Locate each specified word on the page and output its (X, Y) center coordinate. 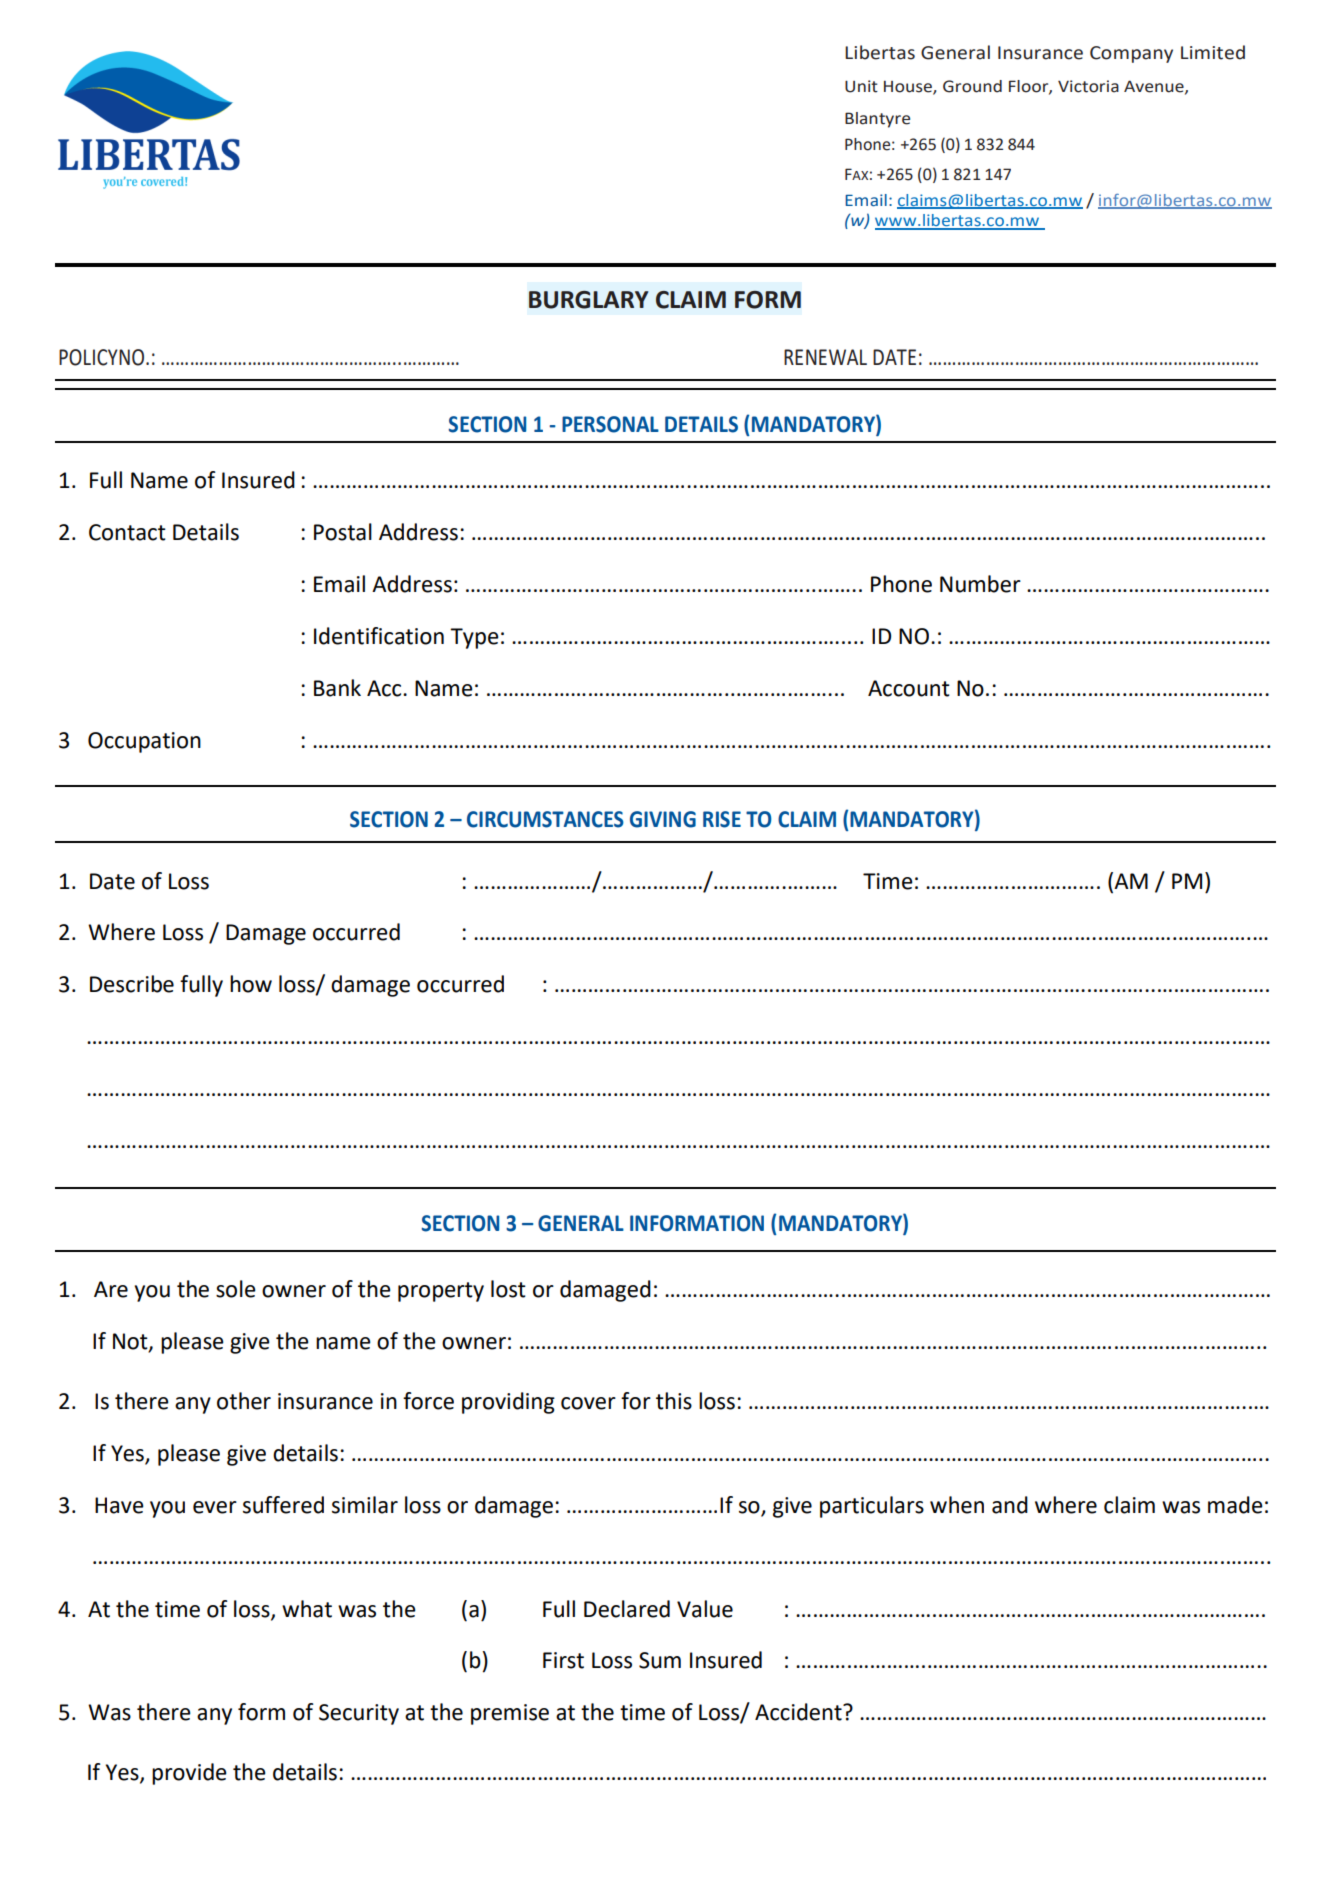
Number (980, 584)
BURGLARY (588, 300)
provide (189, 1774)
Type (474, 638)
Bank (337, 688)
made (1235, 1505)
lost (508, 1289)
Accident (799, 1712)
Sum (660, 1660)
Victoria (1088, 86)
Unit (861, 86)
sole (236, 1289)
